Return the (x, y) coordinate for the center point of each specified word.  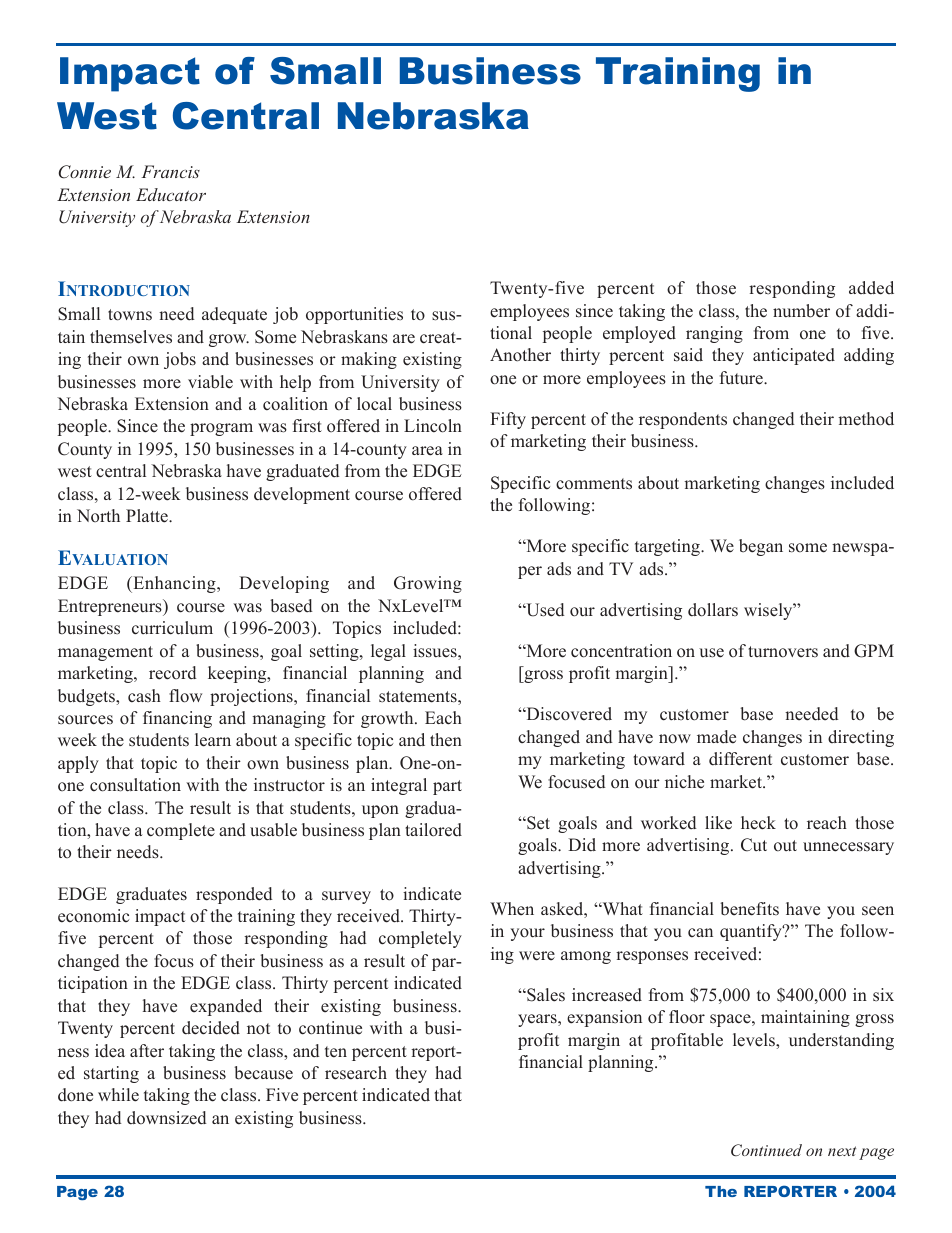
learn (213, 740)
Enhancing (174, 584)
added (871, 288)
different (740, 759)
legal (388, 652)
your (527, 934)
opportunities (354, 315)
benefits (749, 909)
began (761, 547)
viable (210, 382)
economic (93, 916)
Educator (171, 194)
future (742, 378)
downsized (167, 1118)
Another (520, 355)
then (446, 740)
